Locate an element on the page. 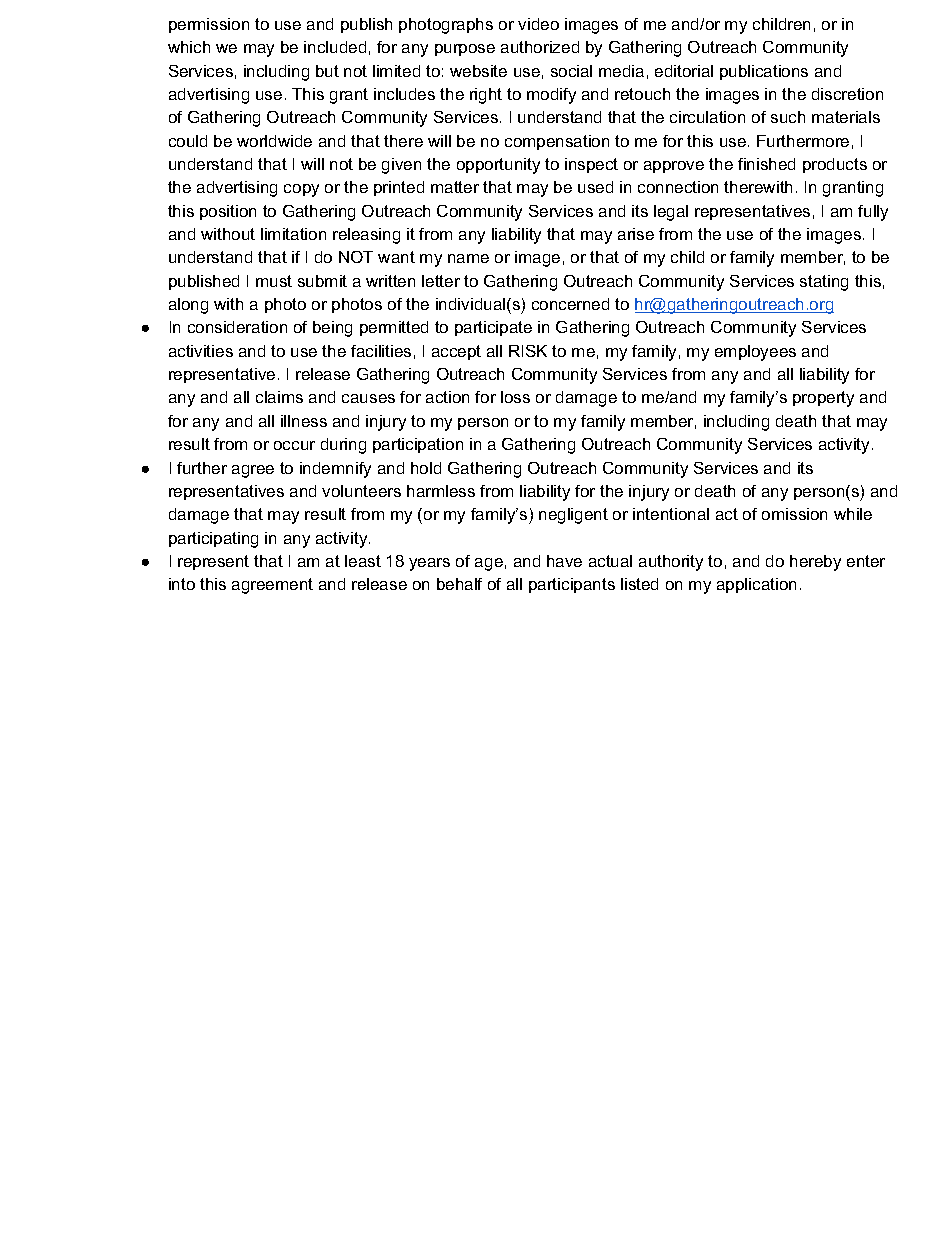 This page has width=952, height=1233. loss is located at coordinates (515, 397).
